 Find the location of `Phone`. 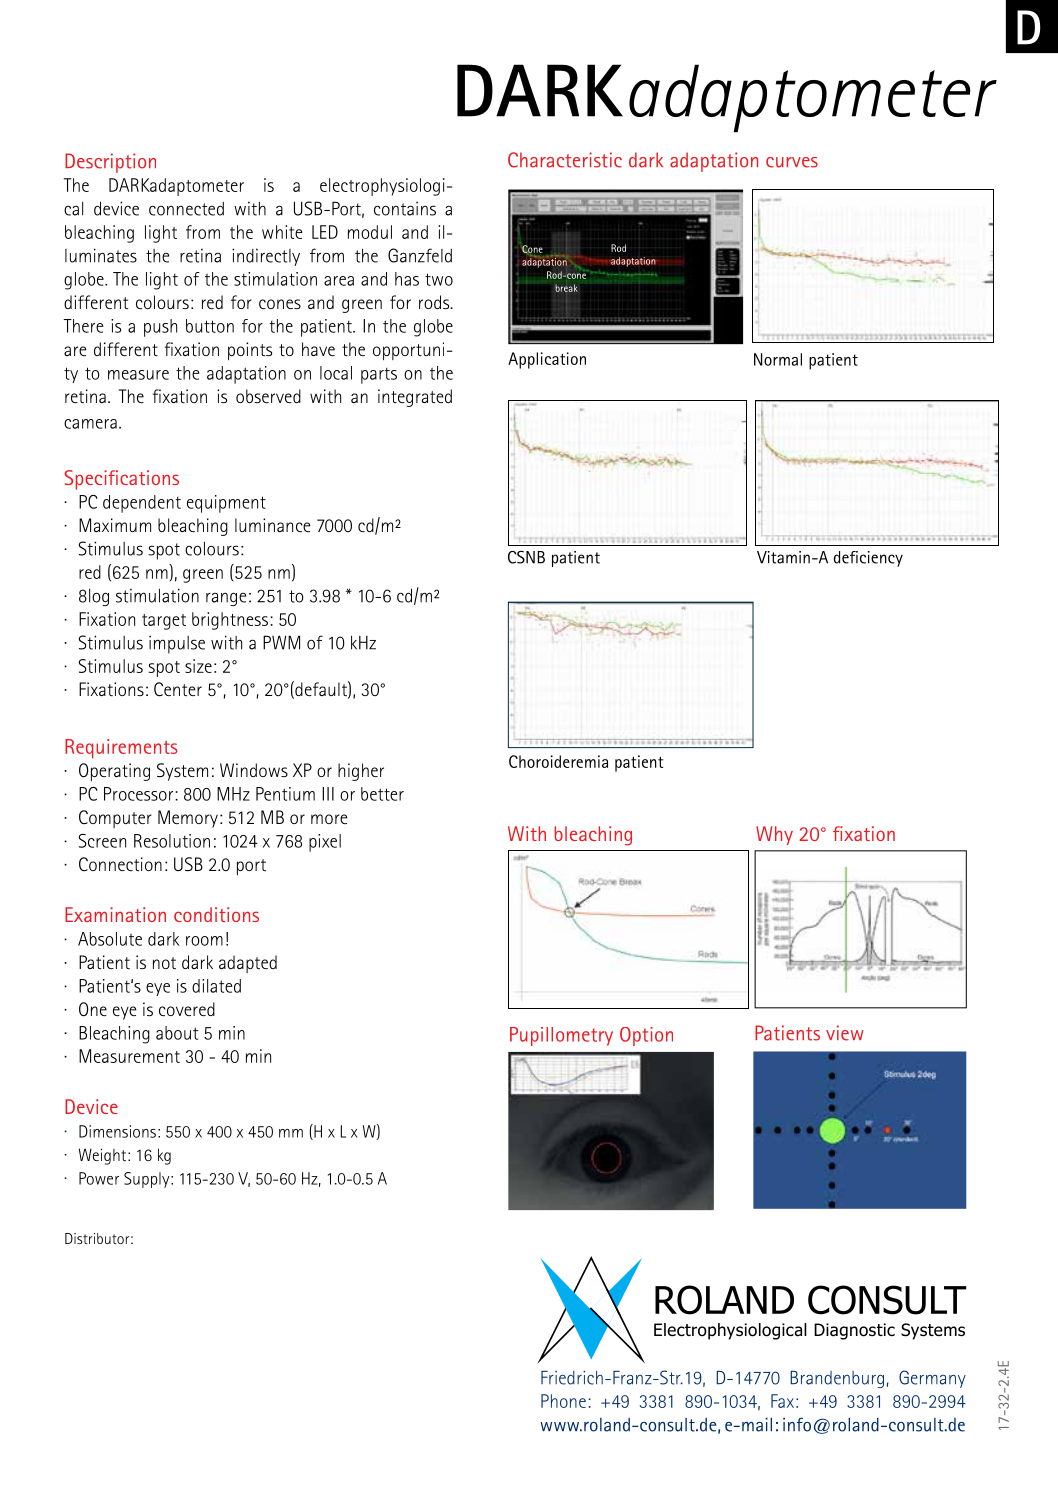

Phone is located at coordinates (563, 1401).
